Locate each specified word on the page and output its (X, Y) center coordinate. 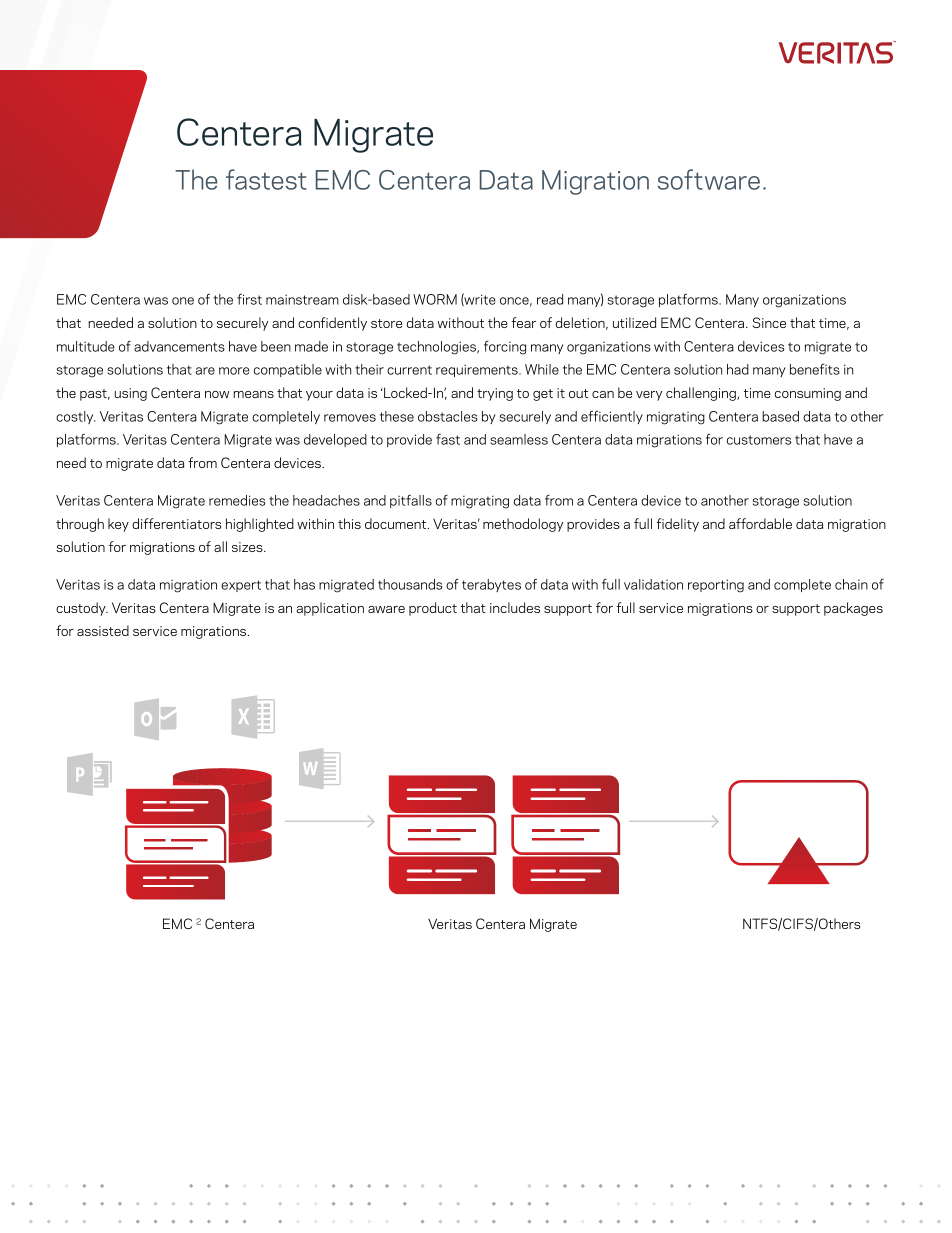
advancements (179, 346)
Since (769, 322)
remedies (237, 500)
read (550, 299)
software (709, 179)
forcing (505, 347)
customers (759, 440)
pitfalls (411, 501)
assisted (103, 630)
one (183, 301)
